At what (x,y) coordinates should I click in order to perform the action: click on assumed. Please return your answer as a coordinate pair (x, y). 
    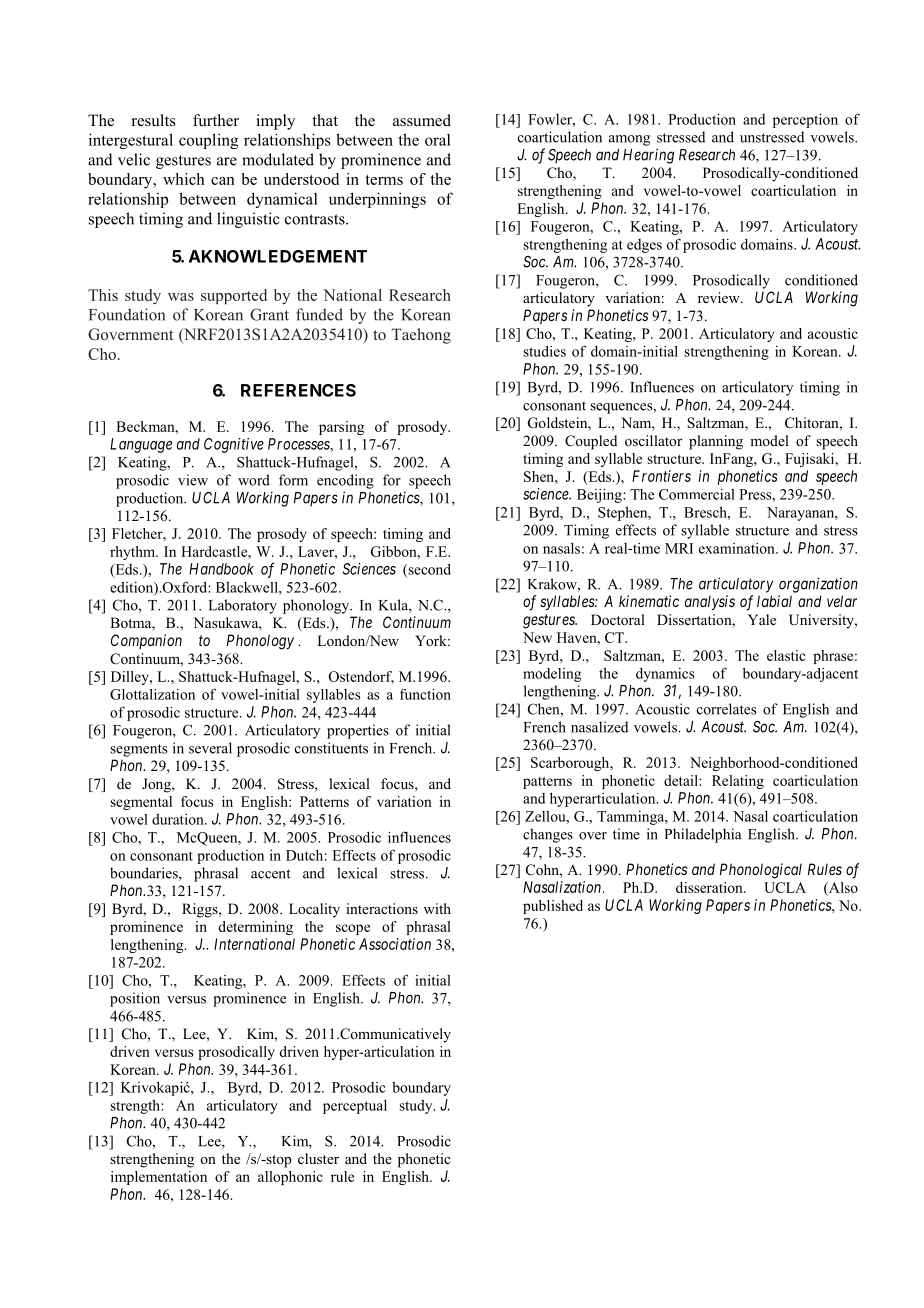
    Looking at the image, I should click on (422, 120).
